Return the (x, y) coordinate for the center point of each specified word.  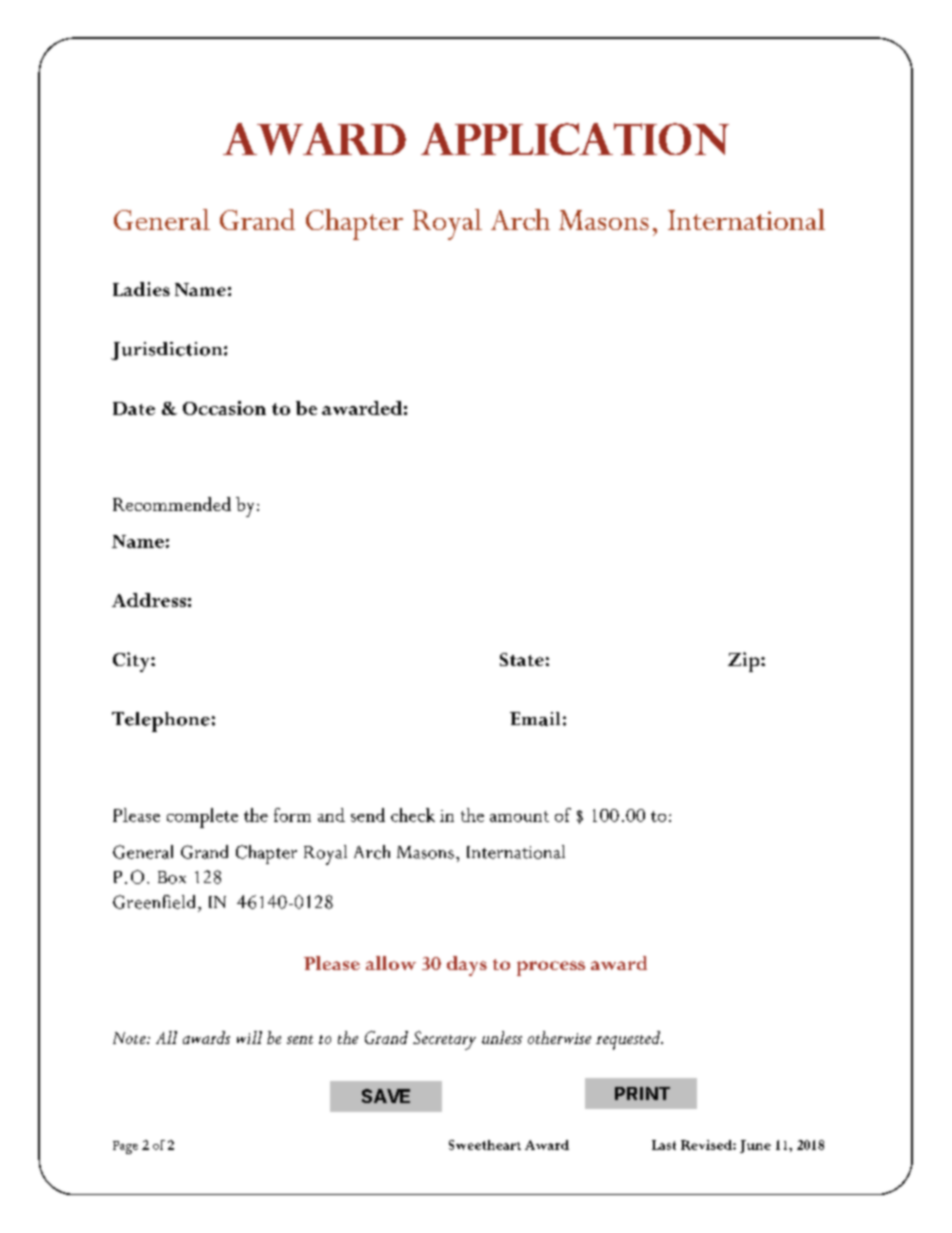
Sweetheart (485, 1145)
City (132, 662)
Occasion (224, 408)
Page (125, 1147)
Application (575, 139)
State (522, 659)
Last (664, 1145)
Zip (745, 662)
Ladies (141, 289)
